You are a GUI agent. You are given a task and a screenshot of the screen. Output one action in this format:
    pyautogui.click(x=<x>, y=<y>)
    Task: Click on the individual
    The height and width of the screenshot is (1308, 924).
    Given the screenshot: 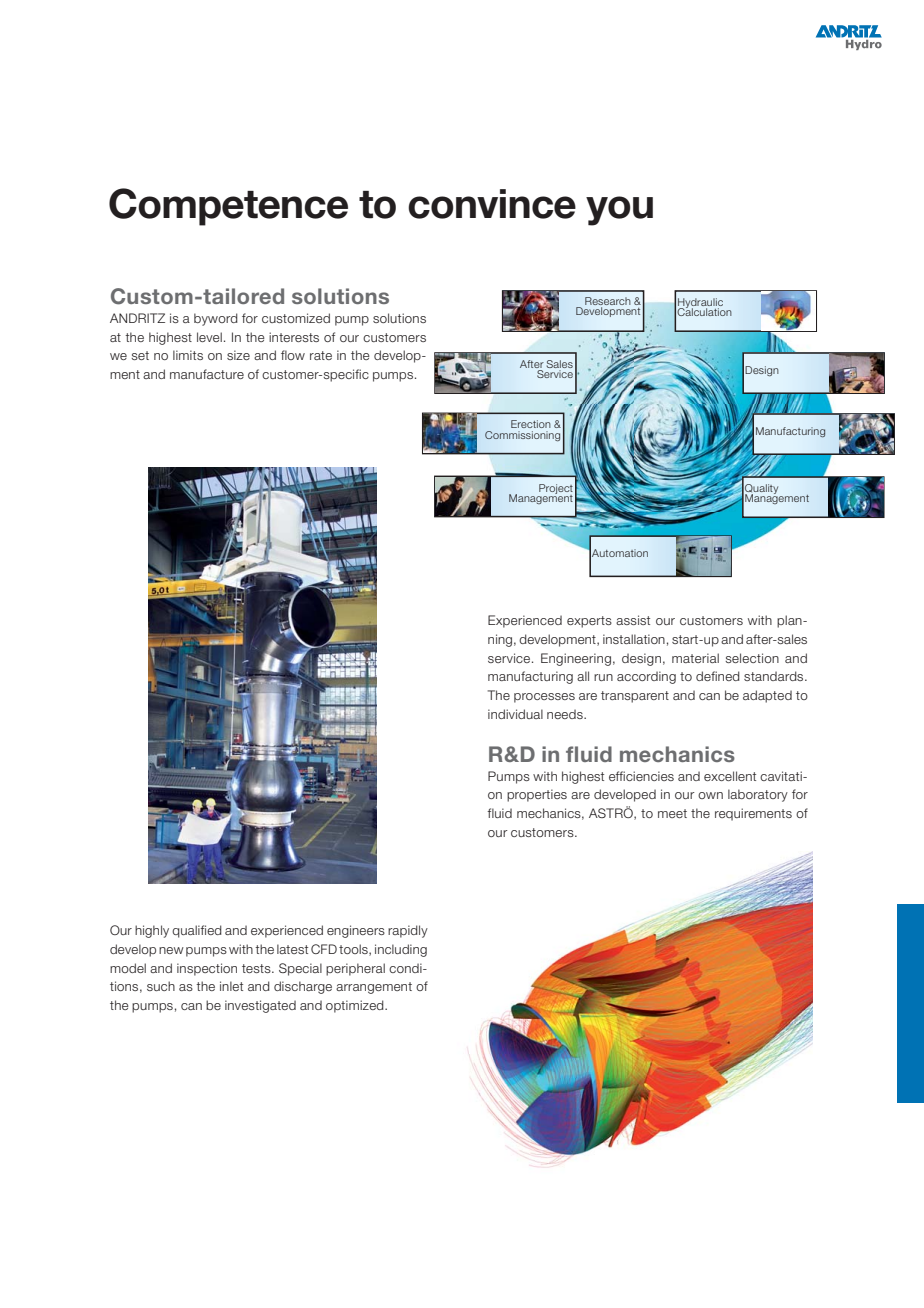 What is the action you would take?
    pyautogui.click(x=515, y=714)
